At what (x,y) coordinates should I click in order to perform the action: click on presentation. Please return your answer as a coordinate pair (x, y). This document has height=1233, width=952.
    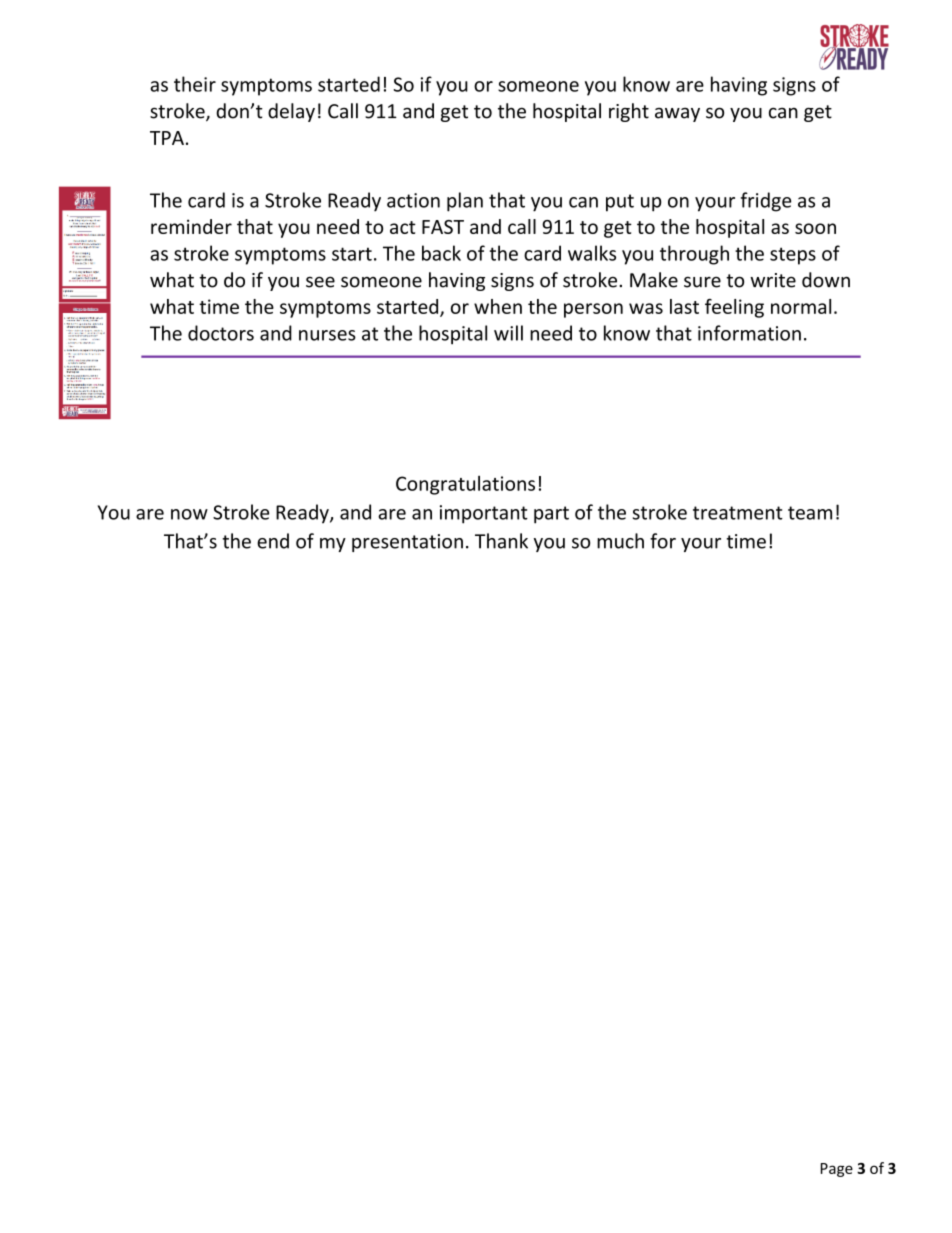
    Looking at the image, I should click on (407, 543).
